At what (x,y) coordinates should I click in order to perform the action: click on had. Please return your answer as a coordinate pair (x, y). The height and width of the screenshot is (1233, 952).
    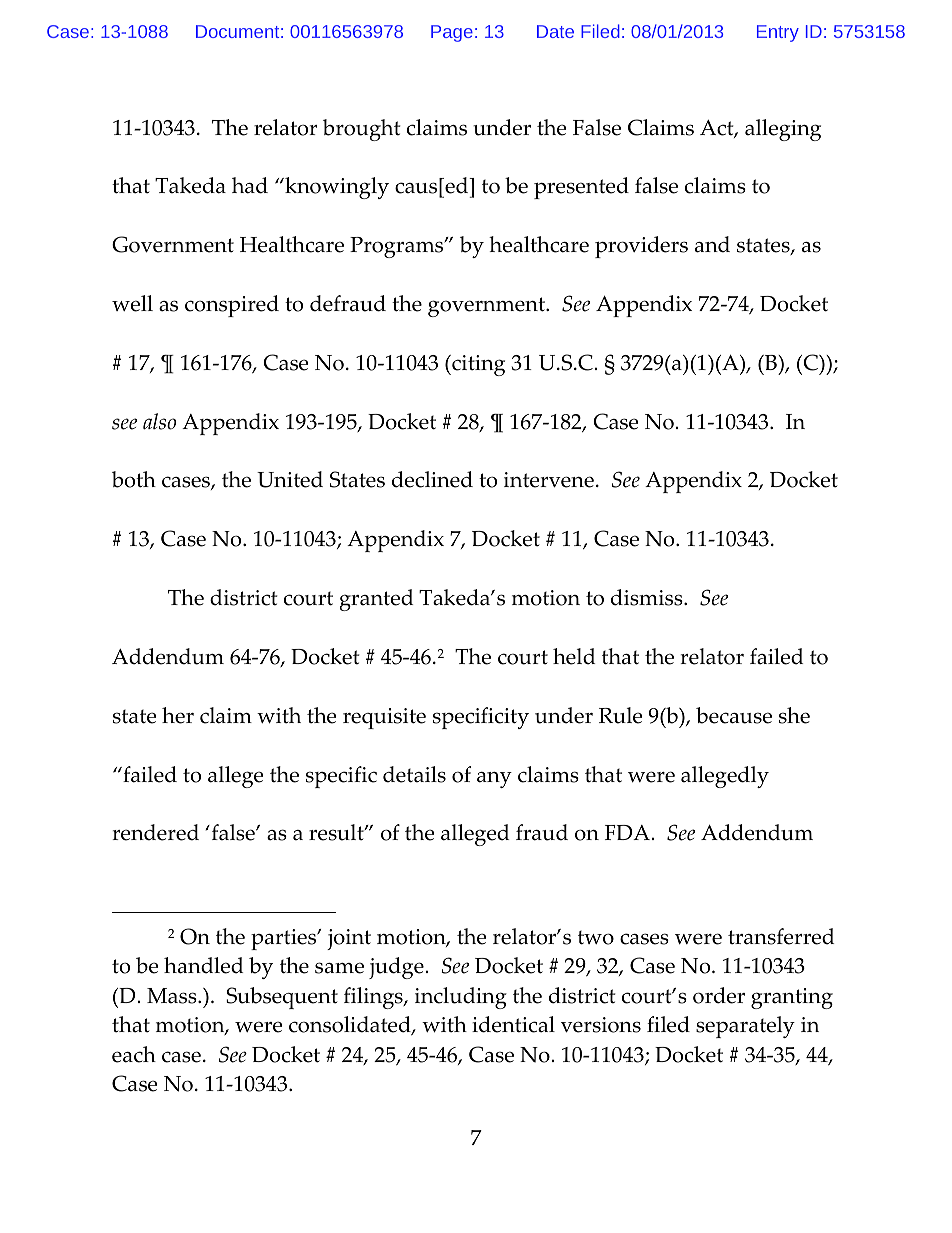
    Looking at the image, I should click on (250, 185).
